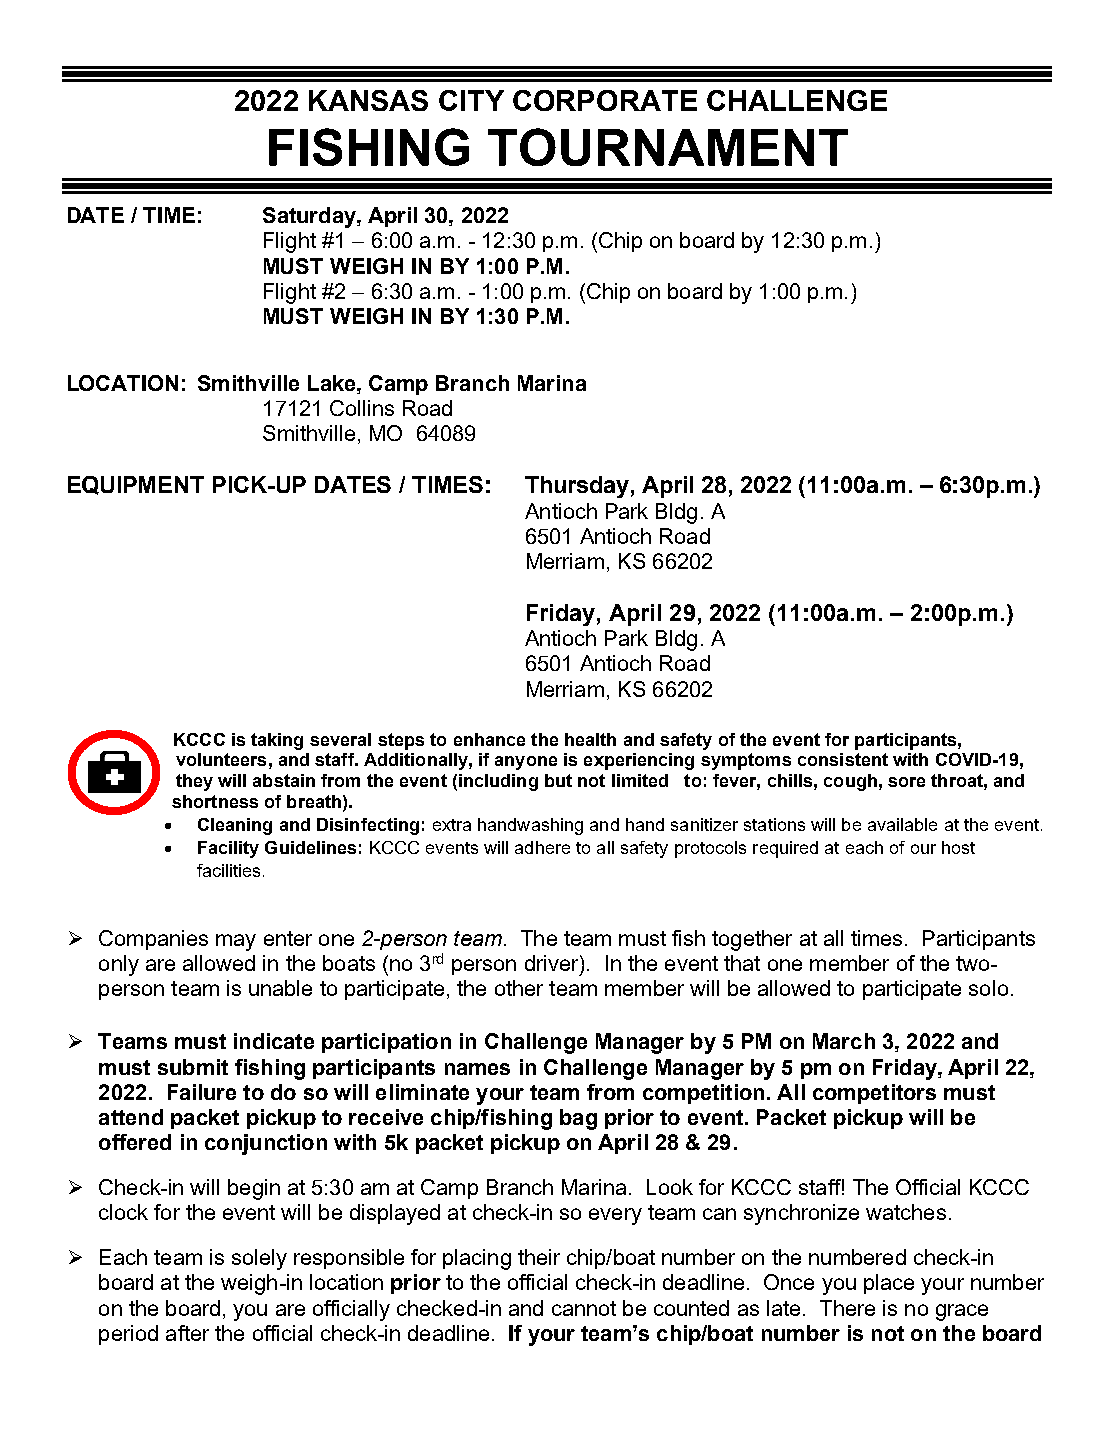  Describe the element at coordinates (368, 100) in the document. I see `KANSAS` at that location.
